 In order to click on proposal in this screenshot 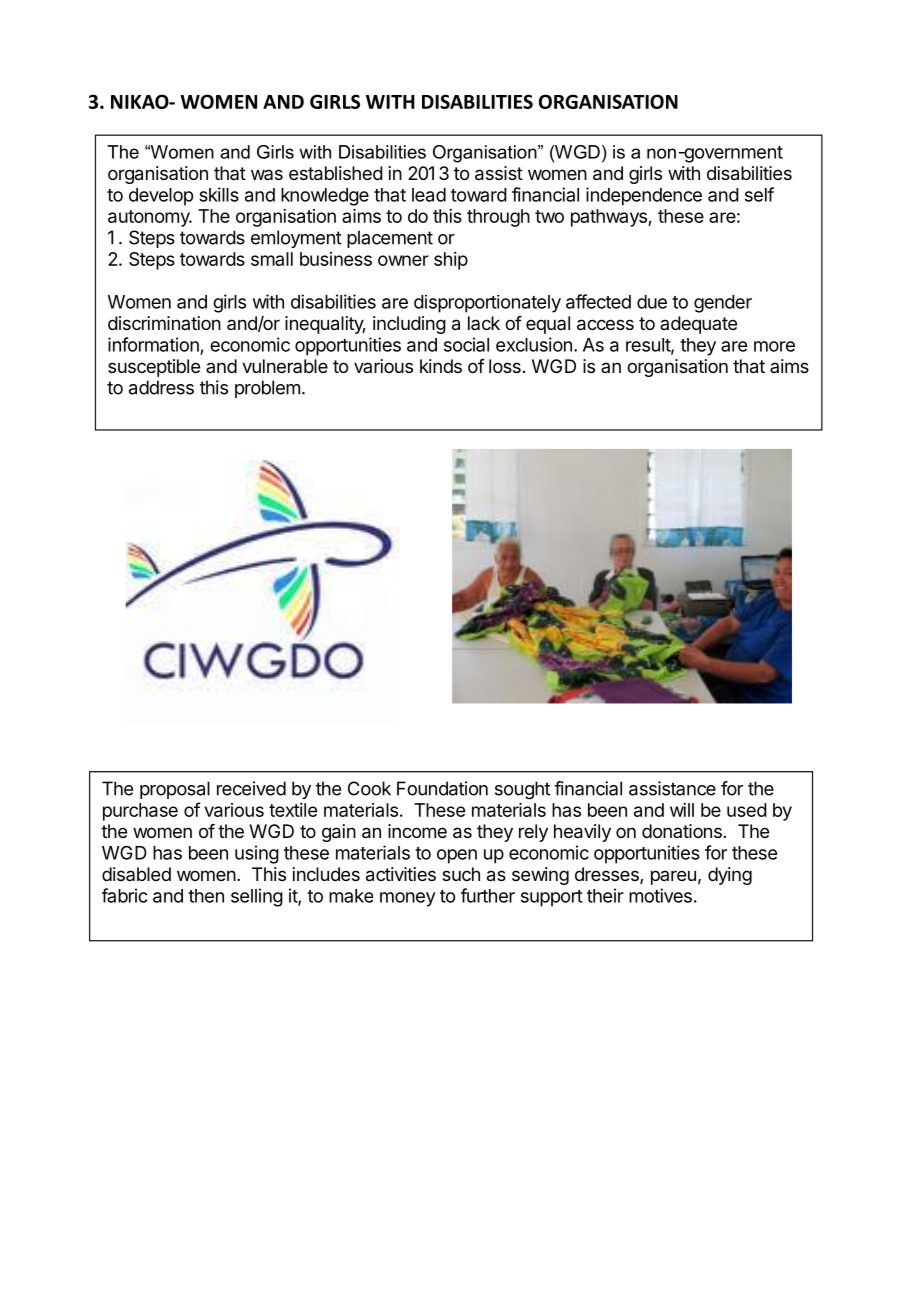, I will do `click(175, 790)`.
